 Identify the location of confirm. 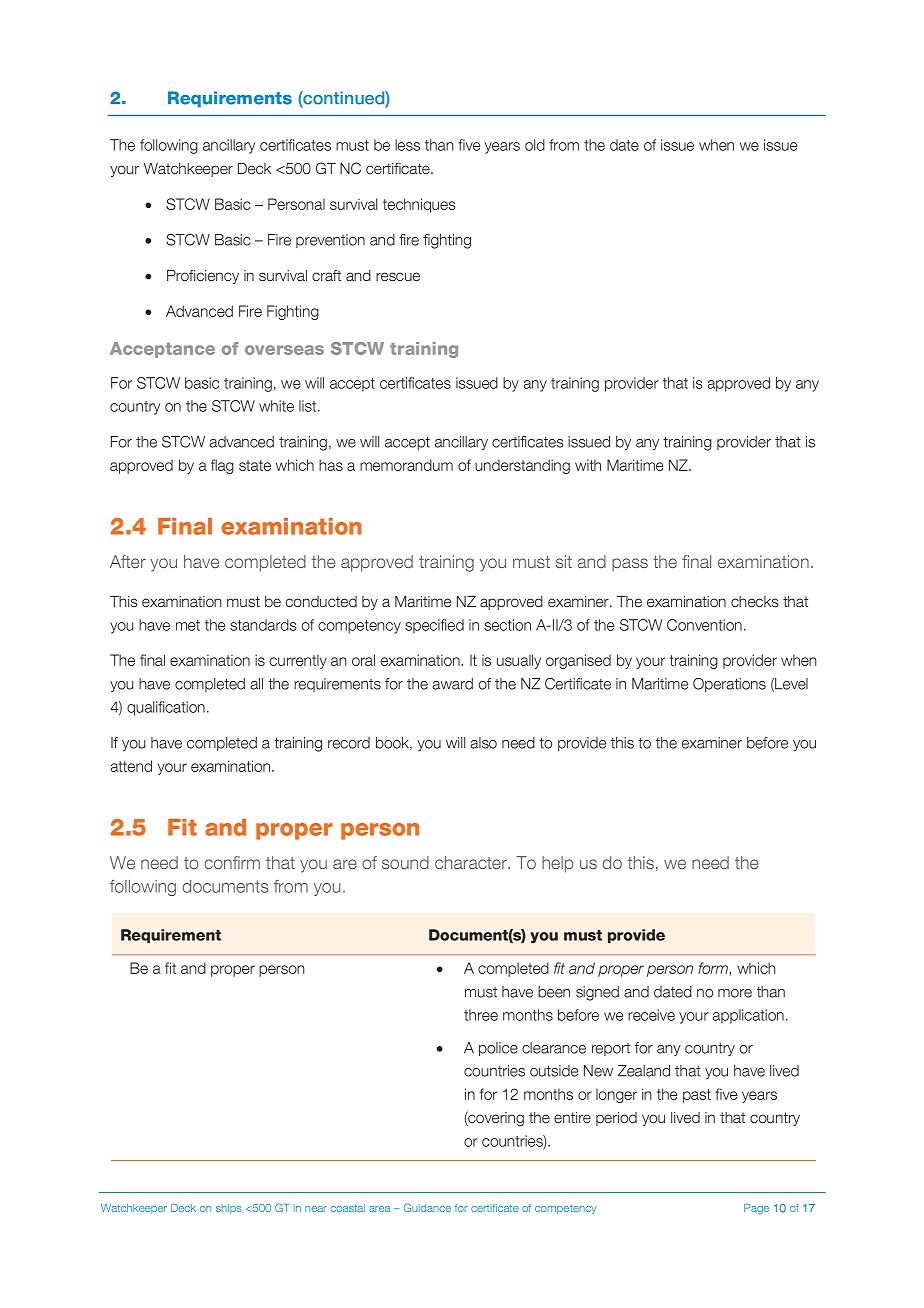
(232, 862).
